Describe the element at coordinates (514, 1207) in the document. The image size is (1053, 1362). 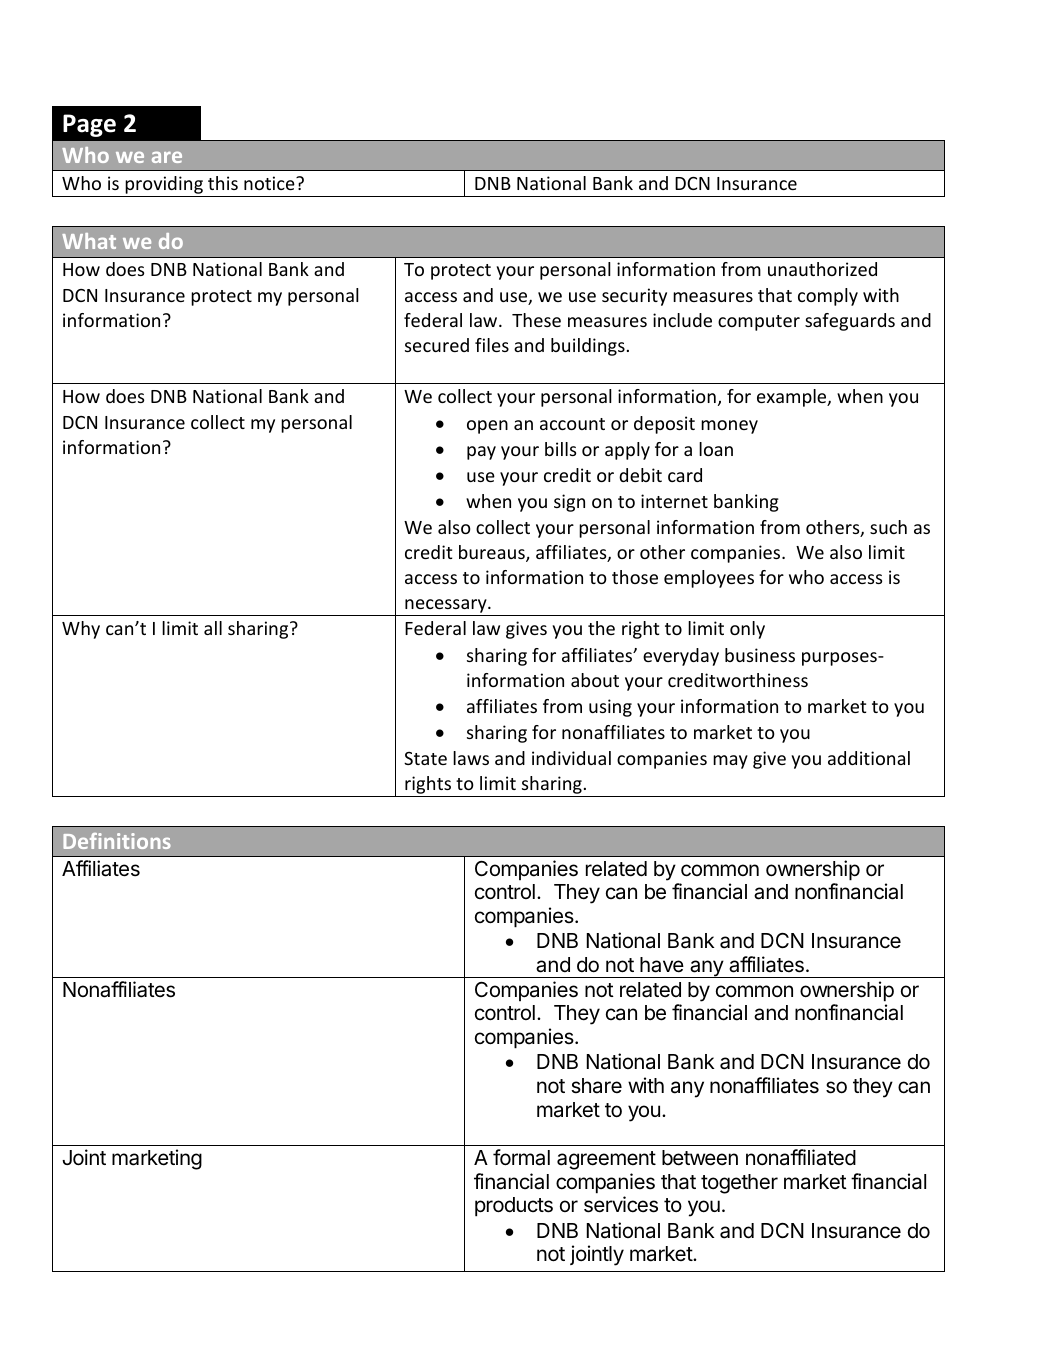
I see `products` at that location.
